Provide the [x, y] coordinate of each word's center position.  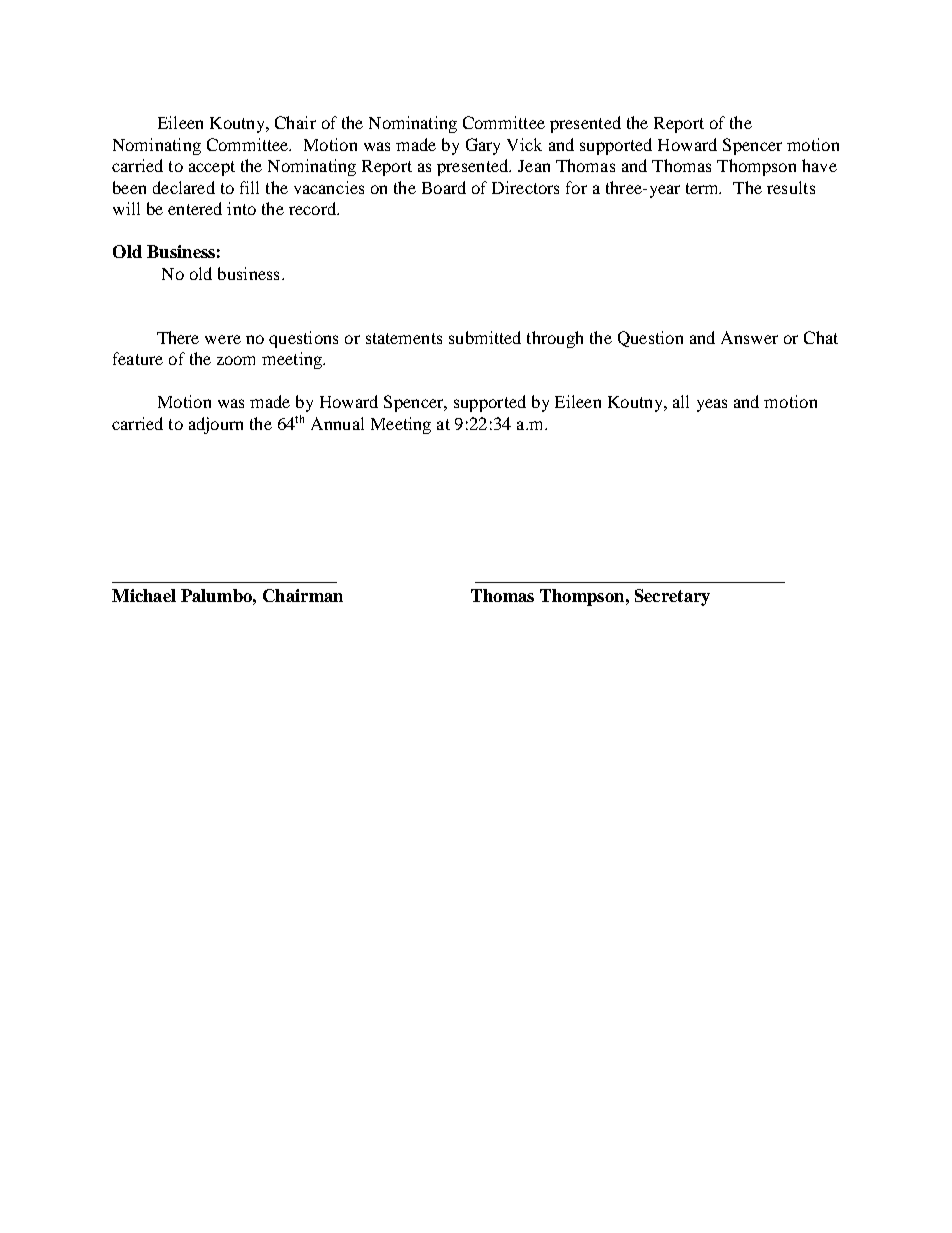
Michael [144, 595]
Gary [483, 146]
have [819, 165]
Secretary [672, 597]
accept [212, 168]
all [681, 401]
